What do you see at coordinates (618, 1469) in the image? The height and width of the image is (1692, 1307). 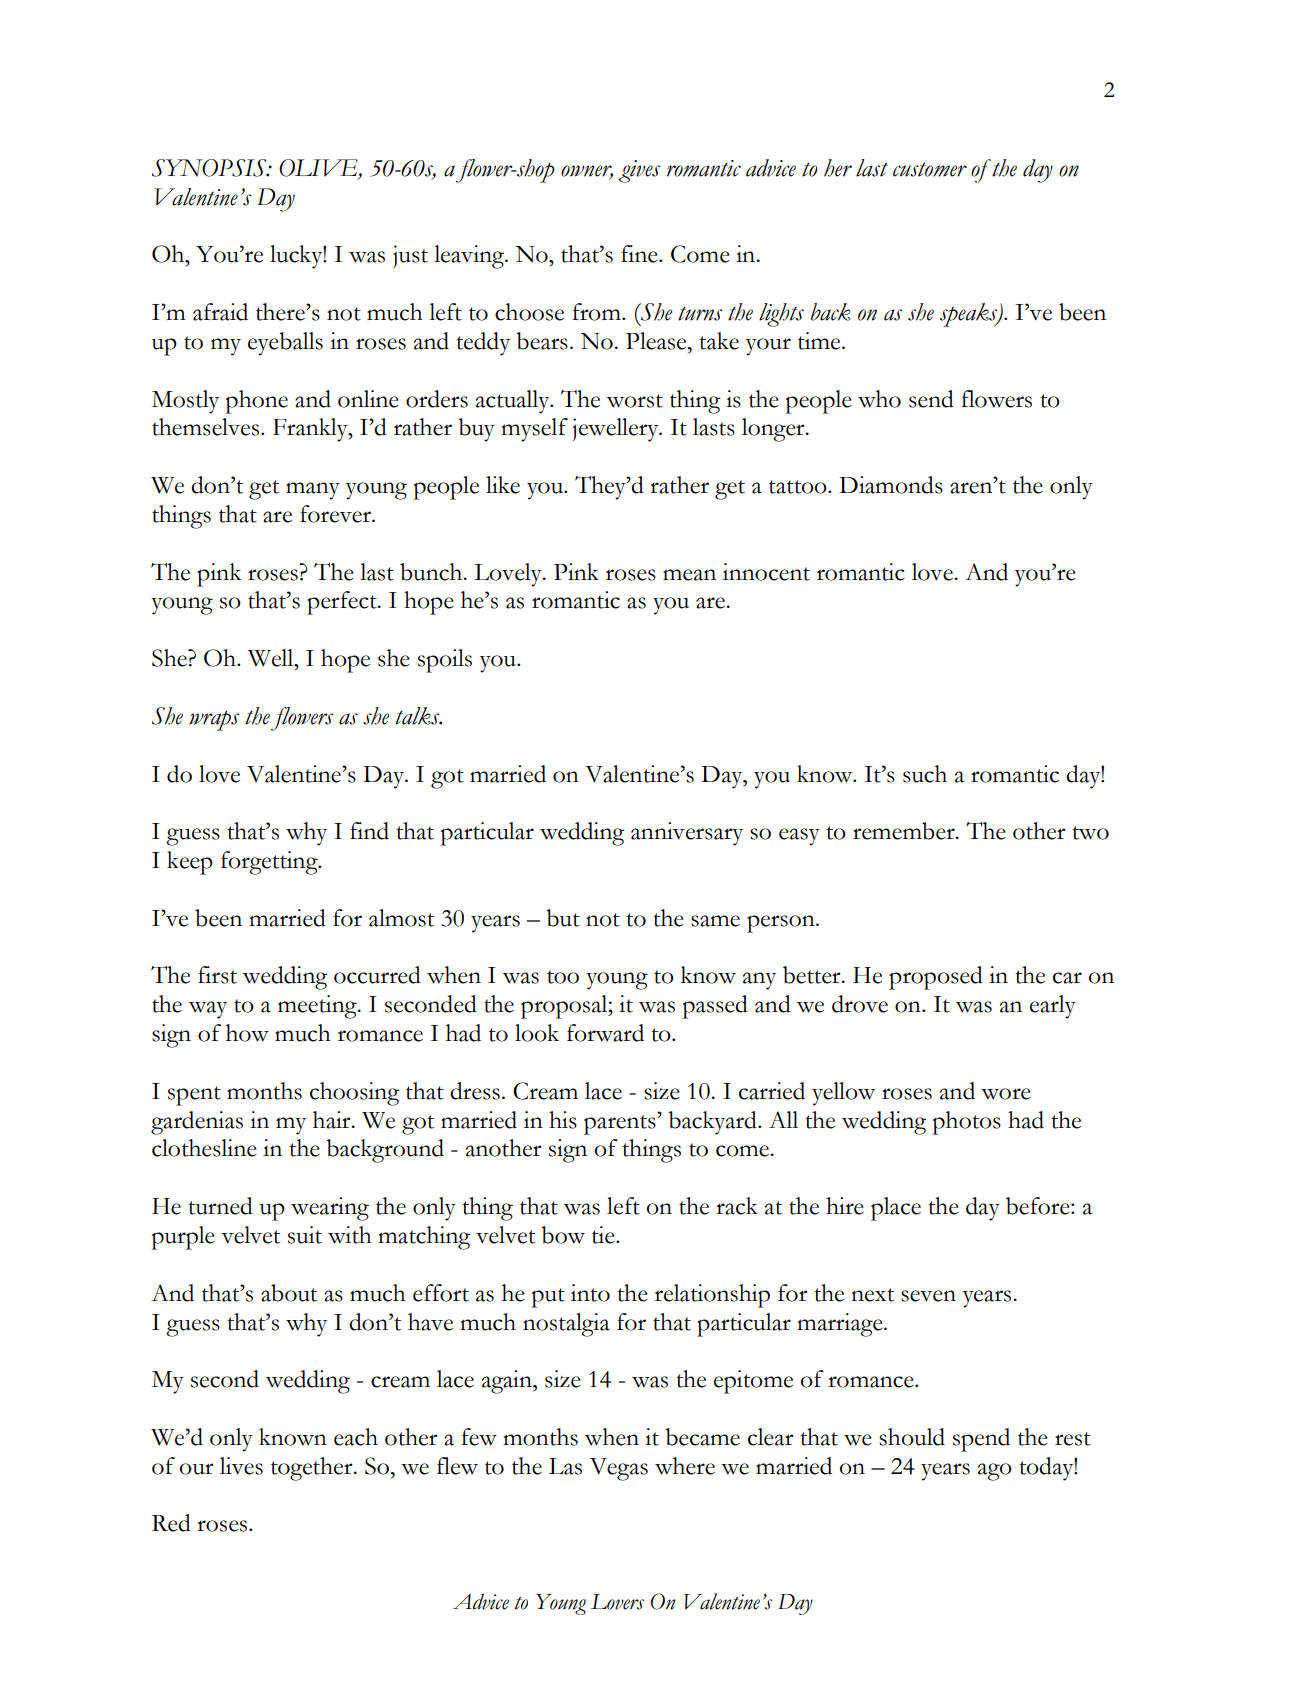 I see `Vegas` at bounding box center [618, 1469].
